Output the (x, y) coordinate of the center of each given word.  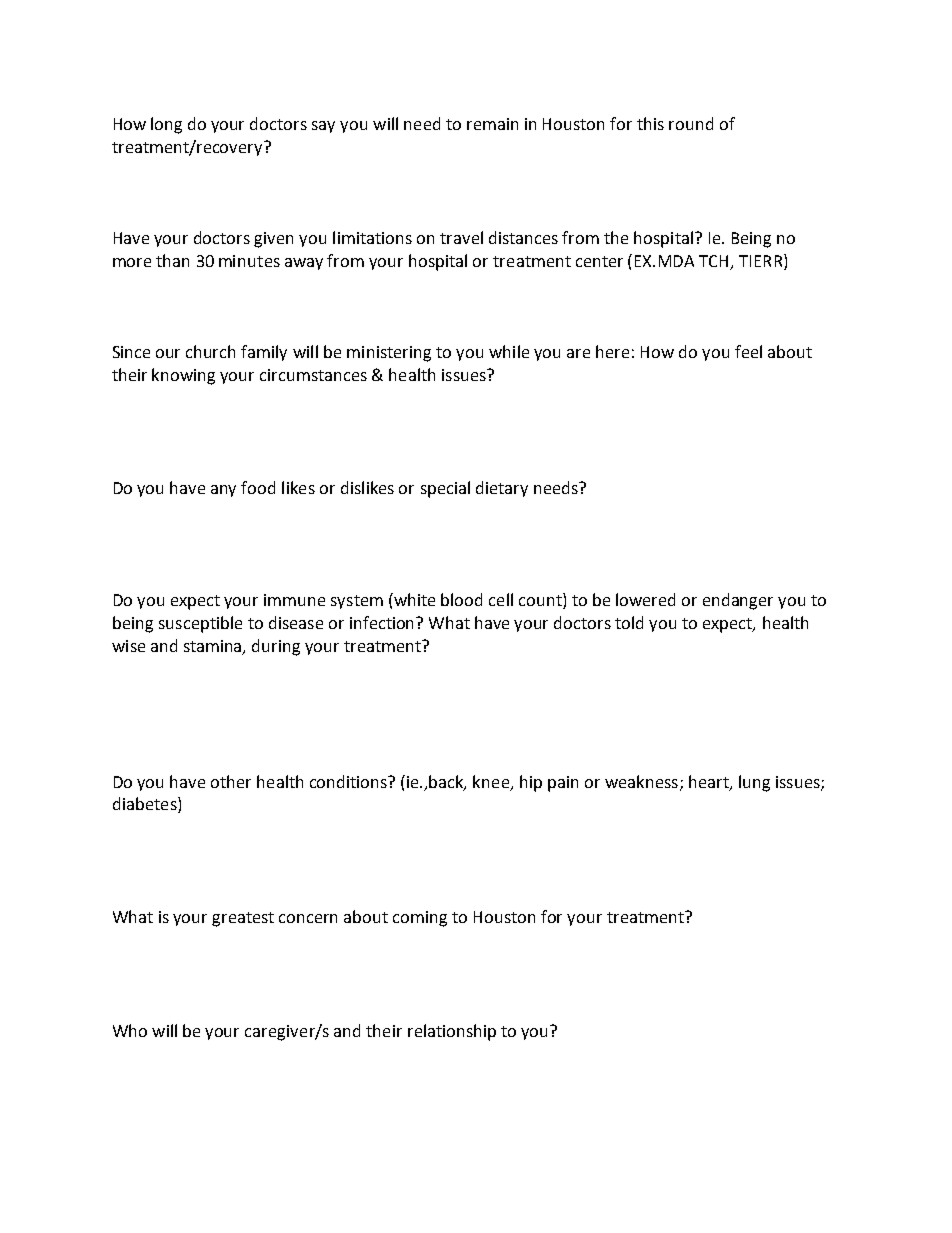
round (691, 123)
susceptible (200, 624)
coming (420, 919)
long (166, 125)
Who (130, 1030)
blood (461, 599)
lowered (645, 599)
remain (492, 124)
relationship (452, 1032)
